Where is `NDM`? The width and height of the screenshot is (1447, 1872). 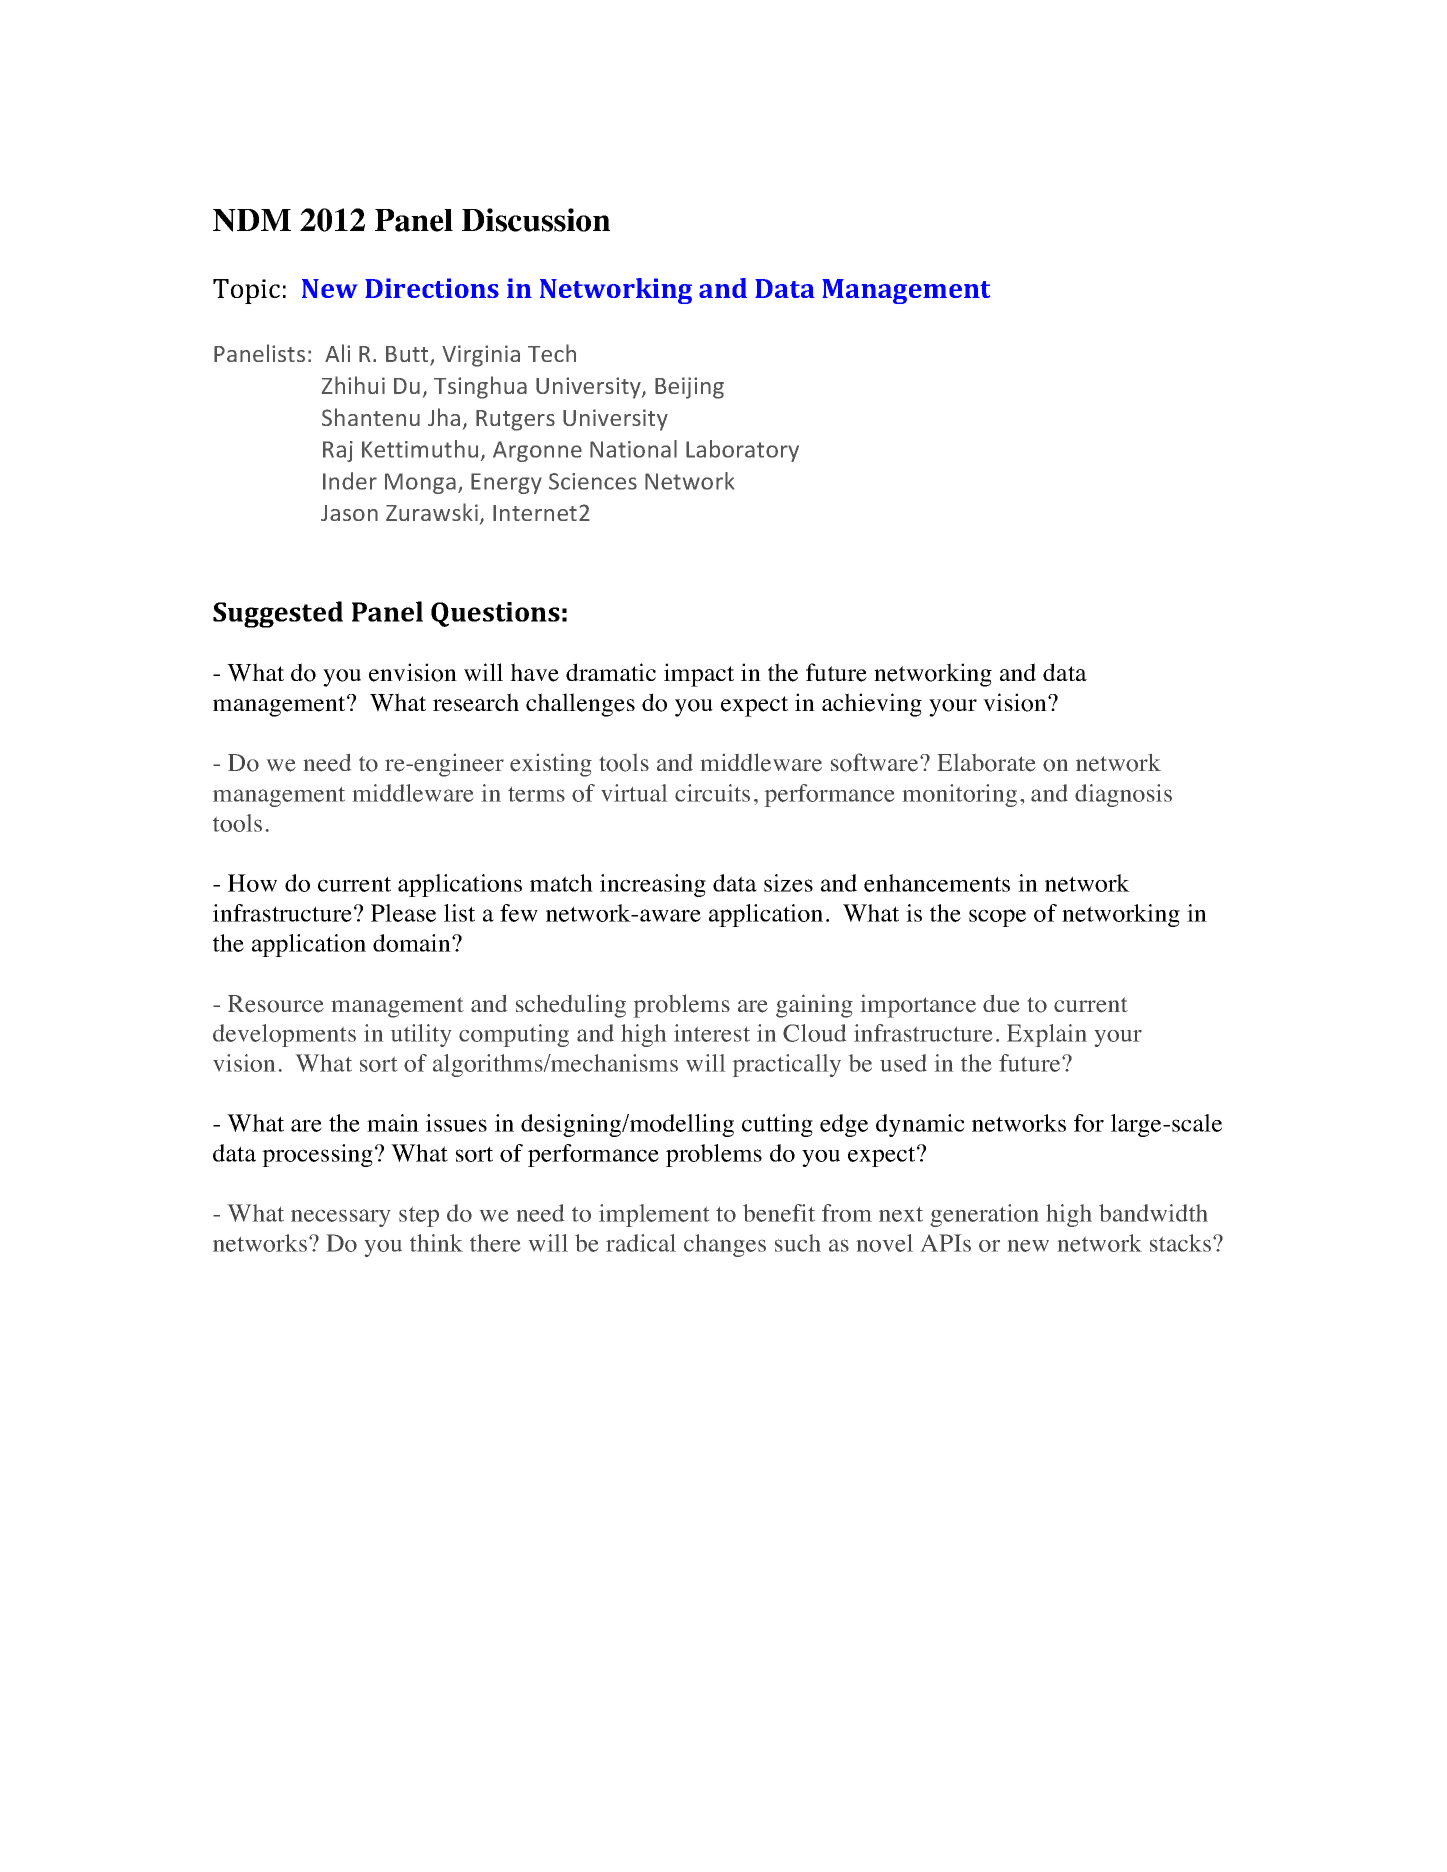 NDM is located at coordinates (252, 220).
